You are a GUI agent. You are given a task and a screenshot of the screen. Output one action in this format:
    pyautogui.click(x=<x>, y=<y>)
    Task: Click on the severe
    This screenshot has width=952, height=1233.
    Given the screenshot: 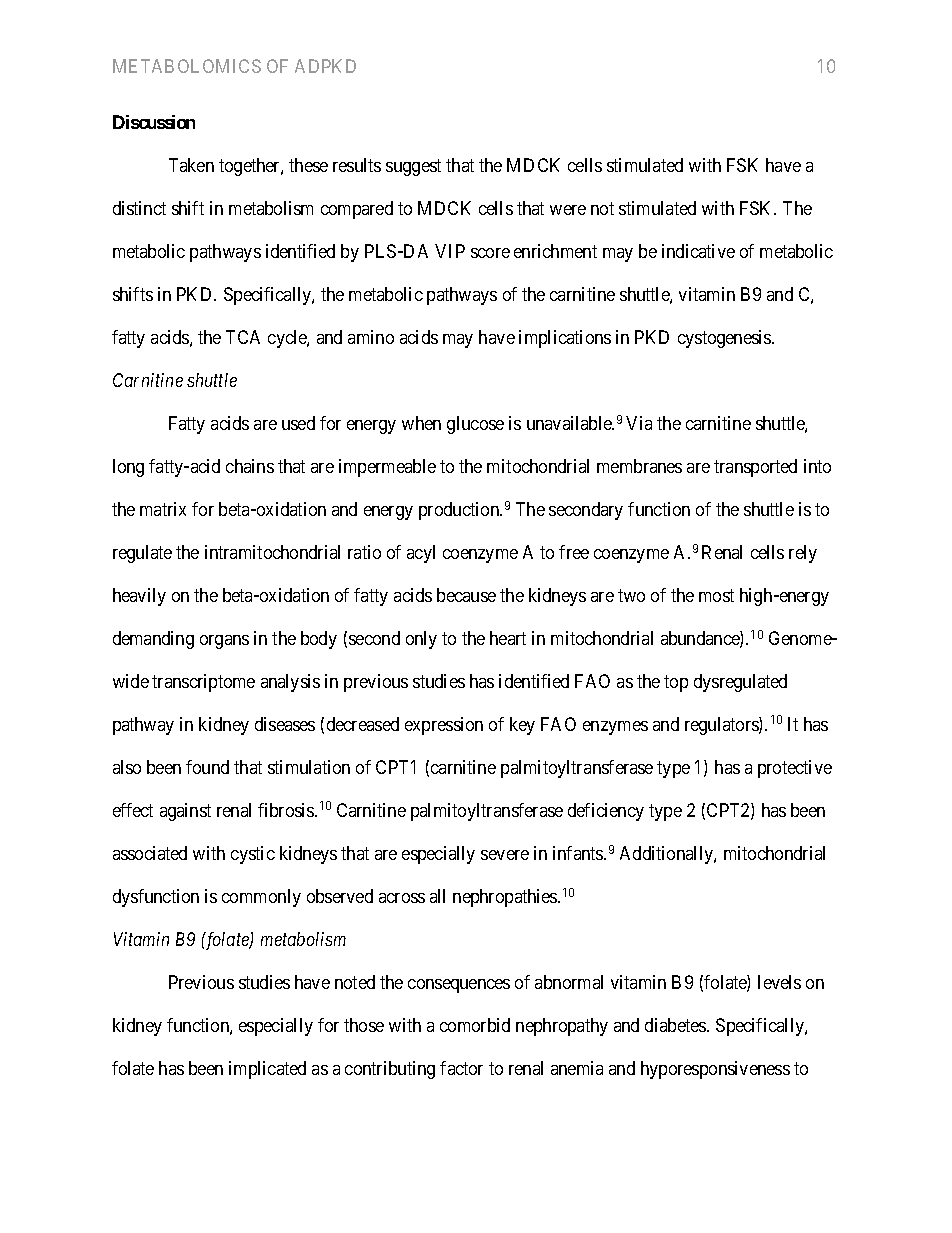 What is the action you would take?
    pyautogui.click(x=505, y=855)
